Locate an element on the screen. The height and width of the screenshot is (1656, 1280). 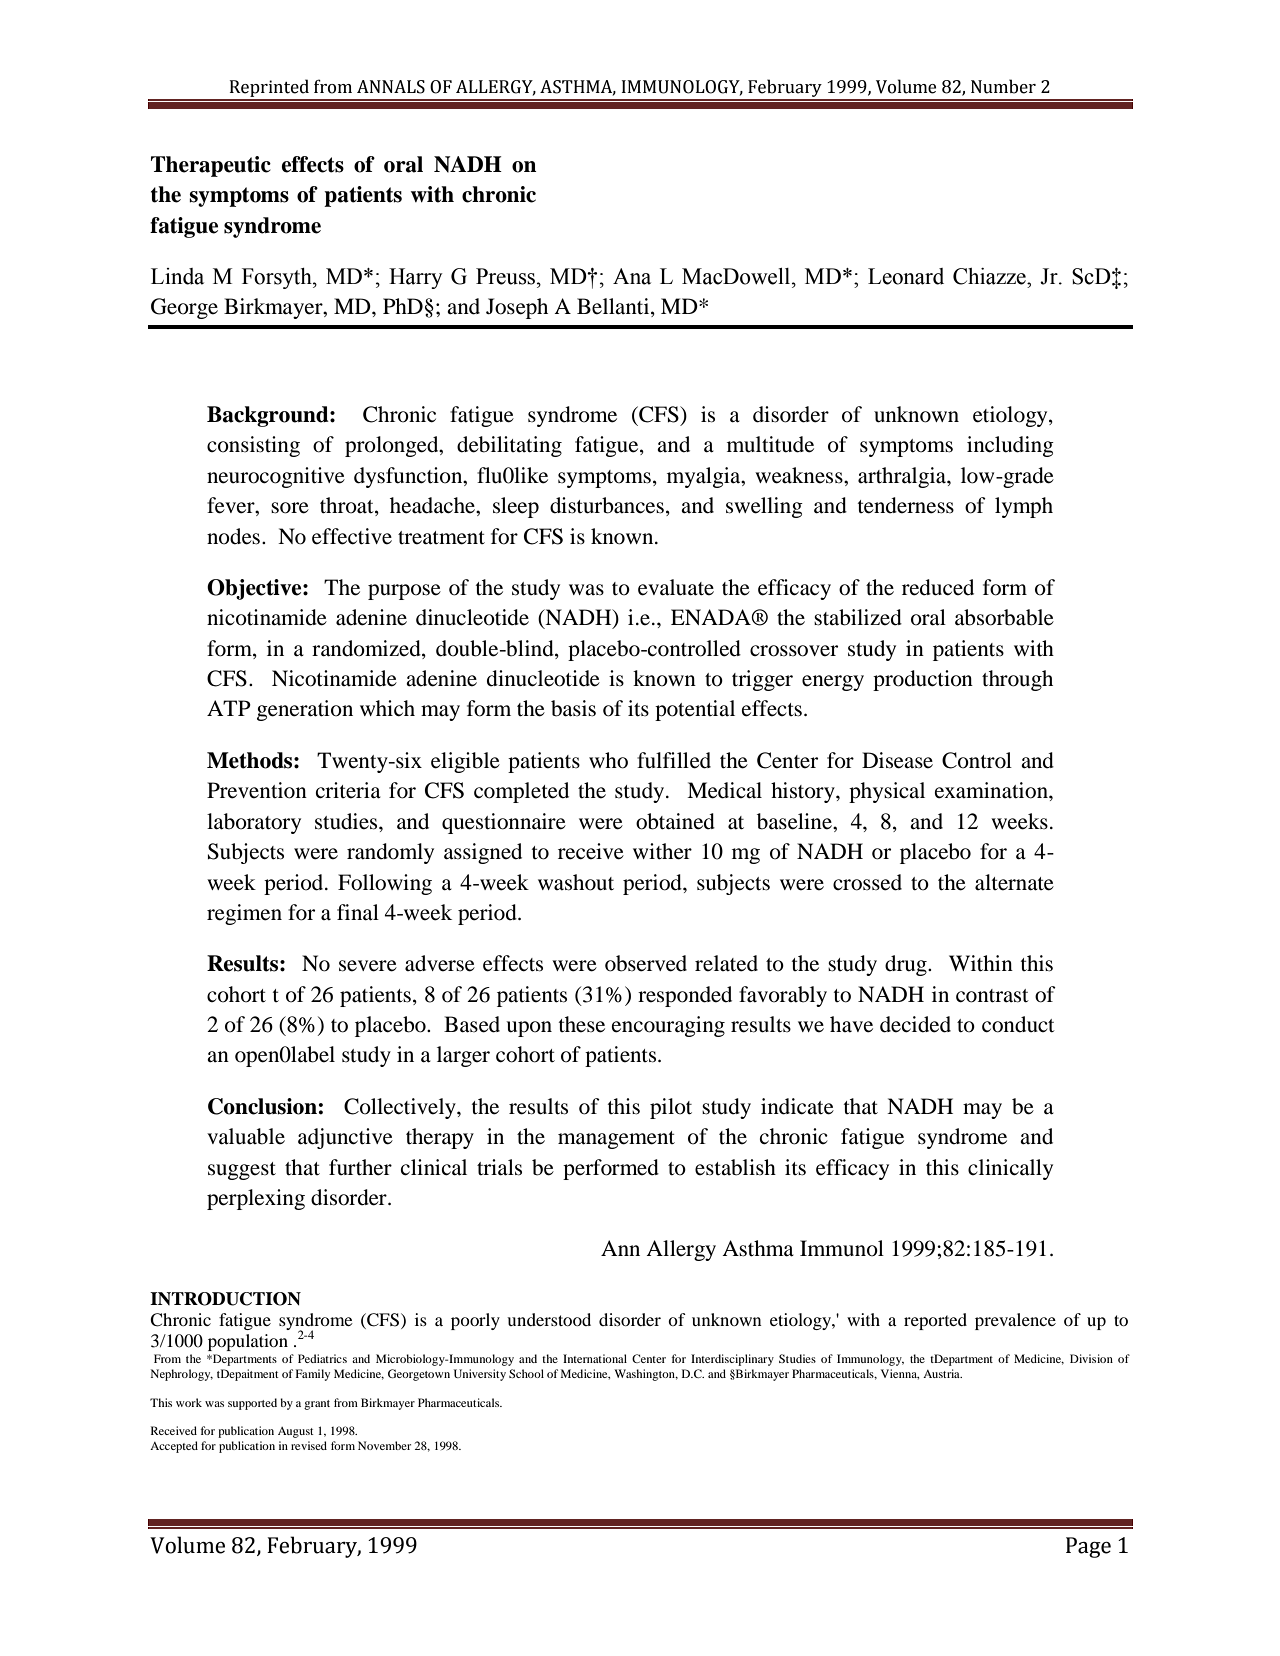
ANNALS is located at coordinates (391, 87).
